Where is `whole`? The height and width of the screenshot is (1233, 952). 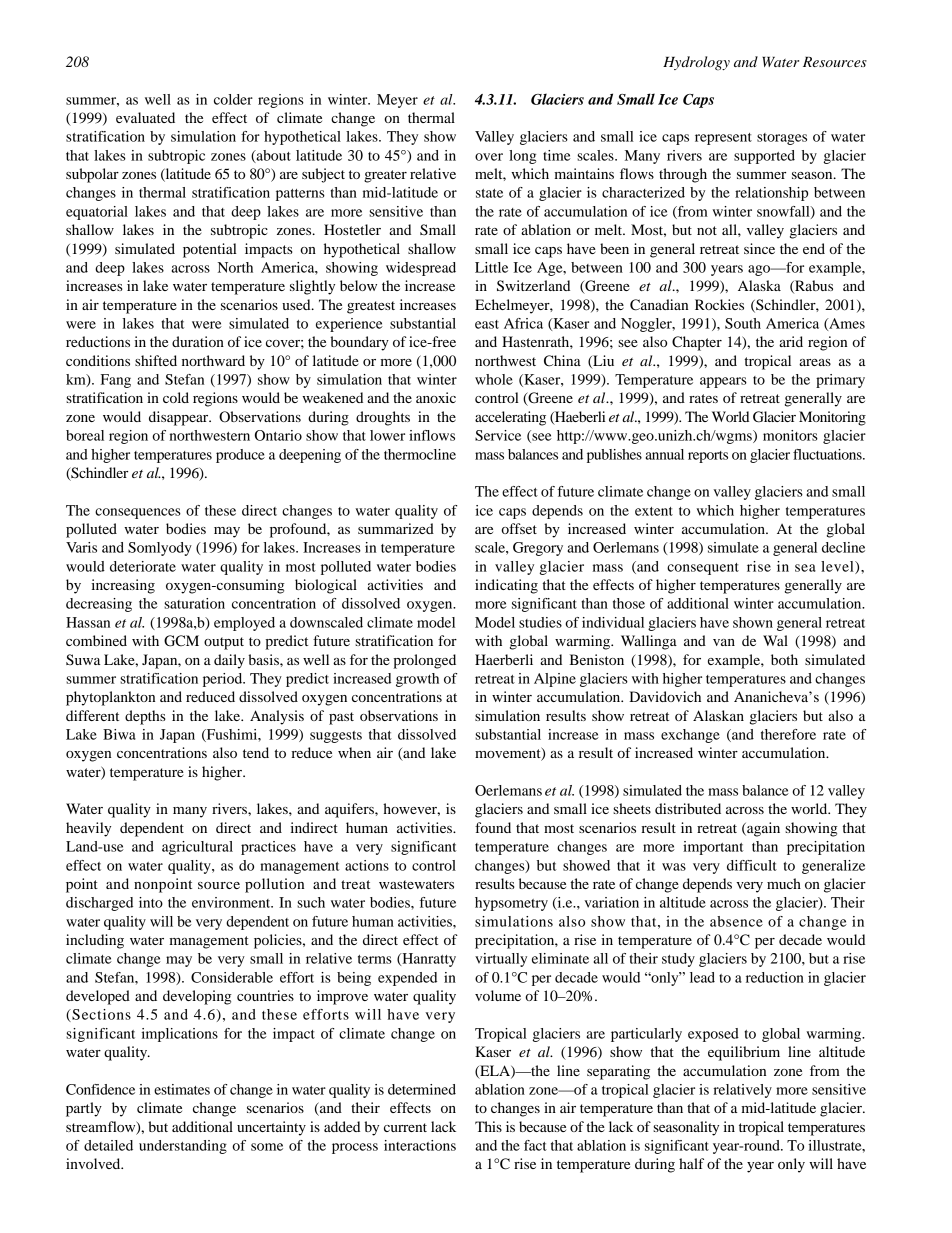 whole is located at coordinates (494, 379).
